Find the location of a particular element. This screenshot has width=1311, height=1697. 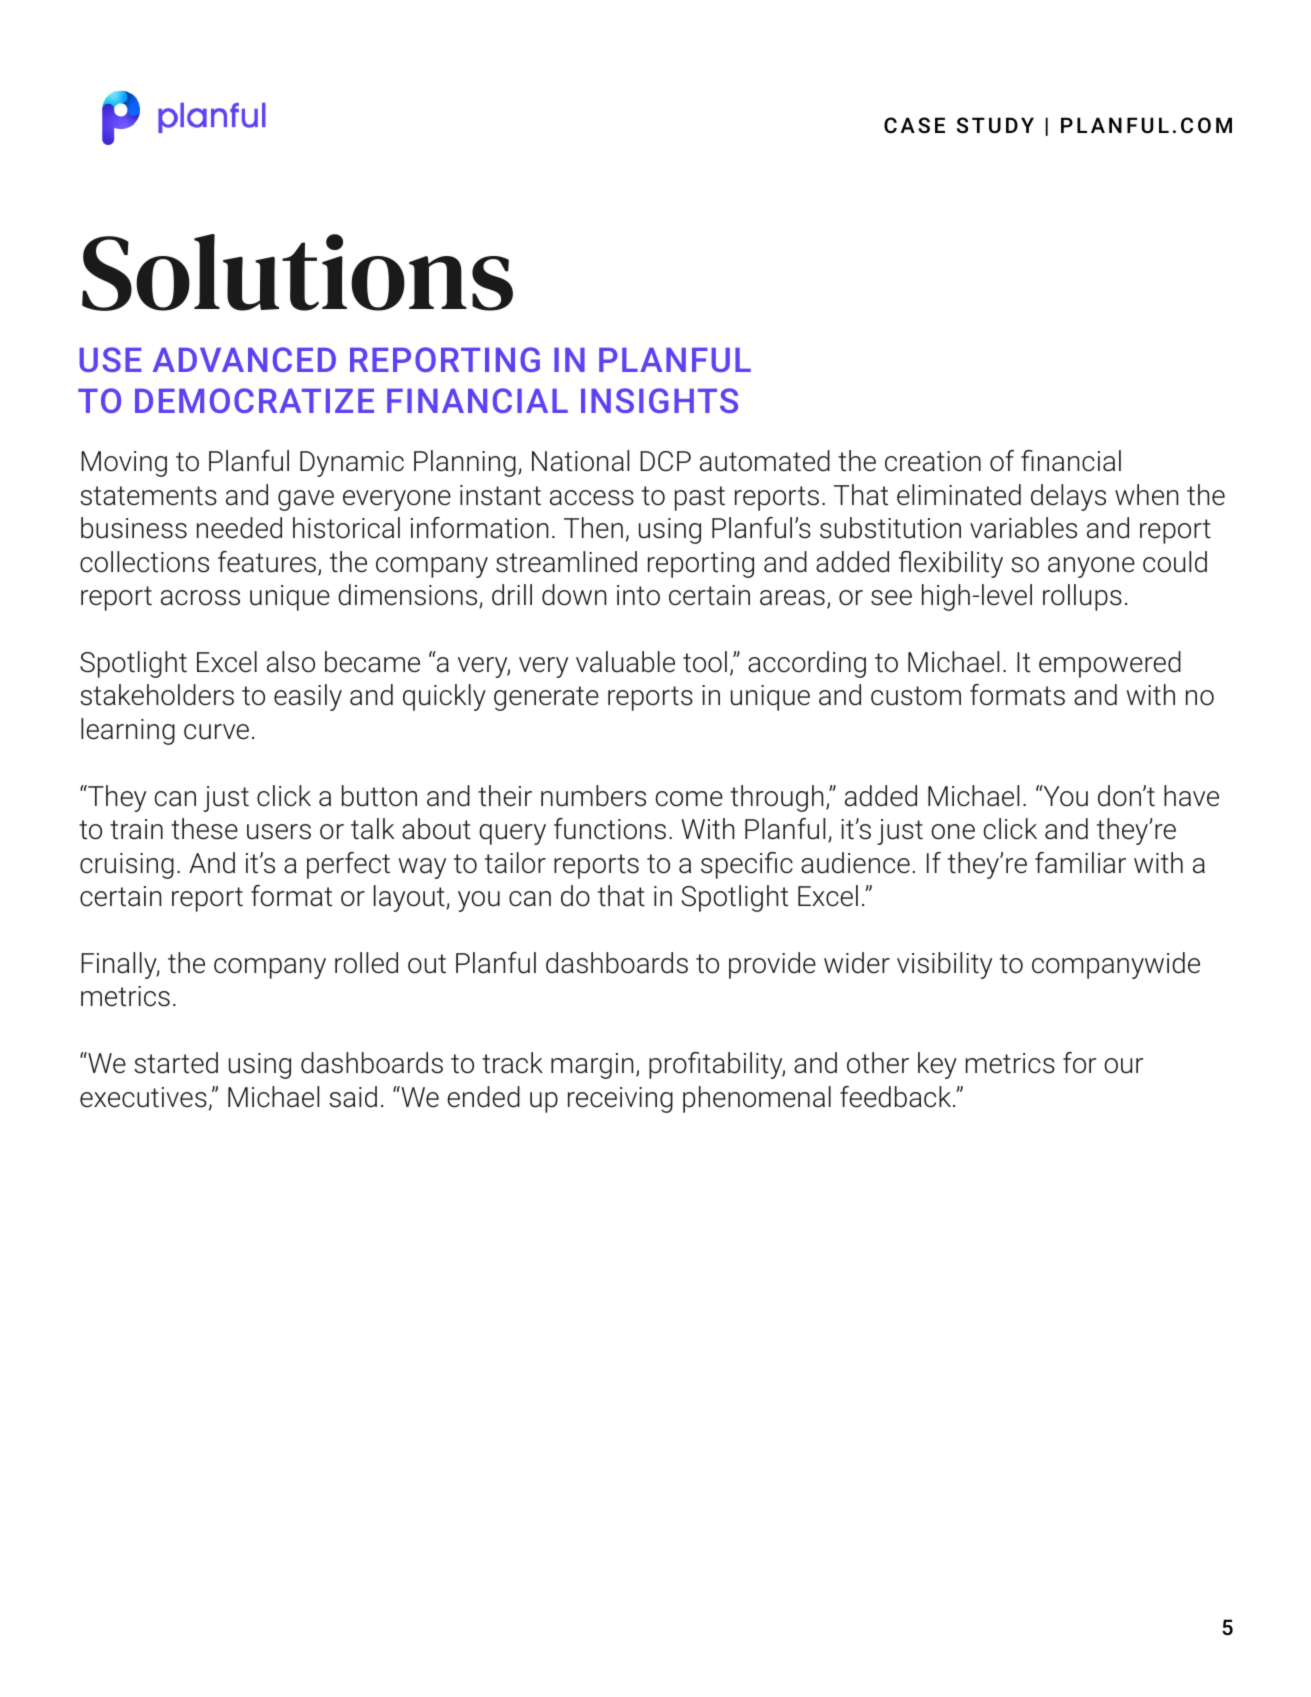

STUDY is located at coordinates (995, 125).
